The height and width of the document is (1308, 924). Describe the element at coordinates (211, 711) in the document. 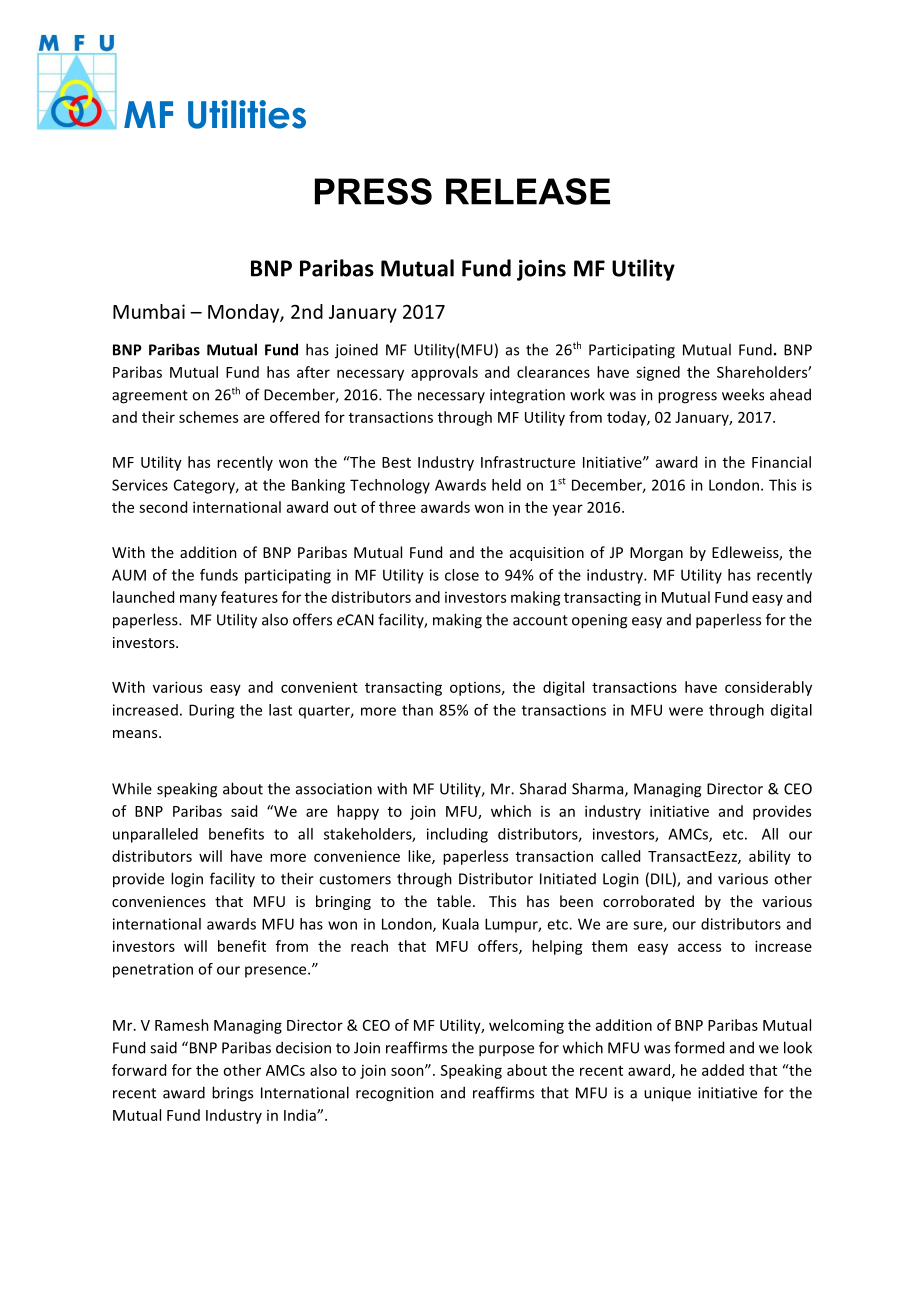

I see `During` at that location.
